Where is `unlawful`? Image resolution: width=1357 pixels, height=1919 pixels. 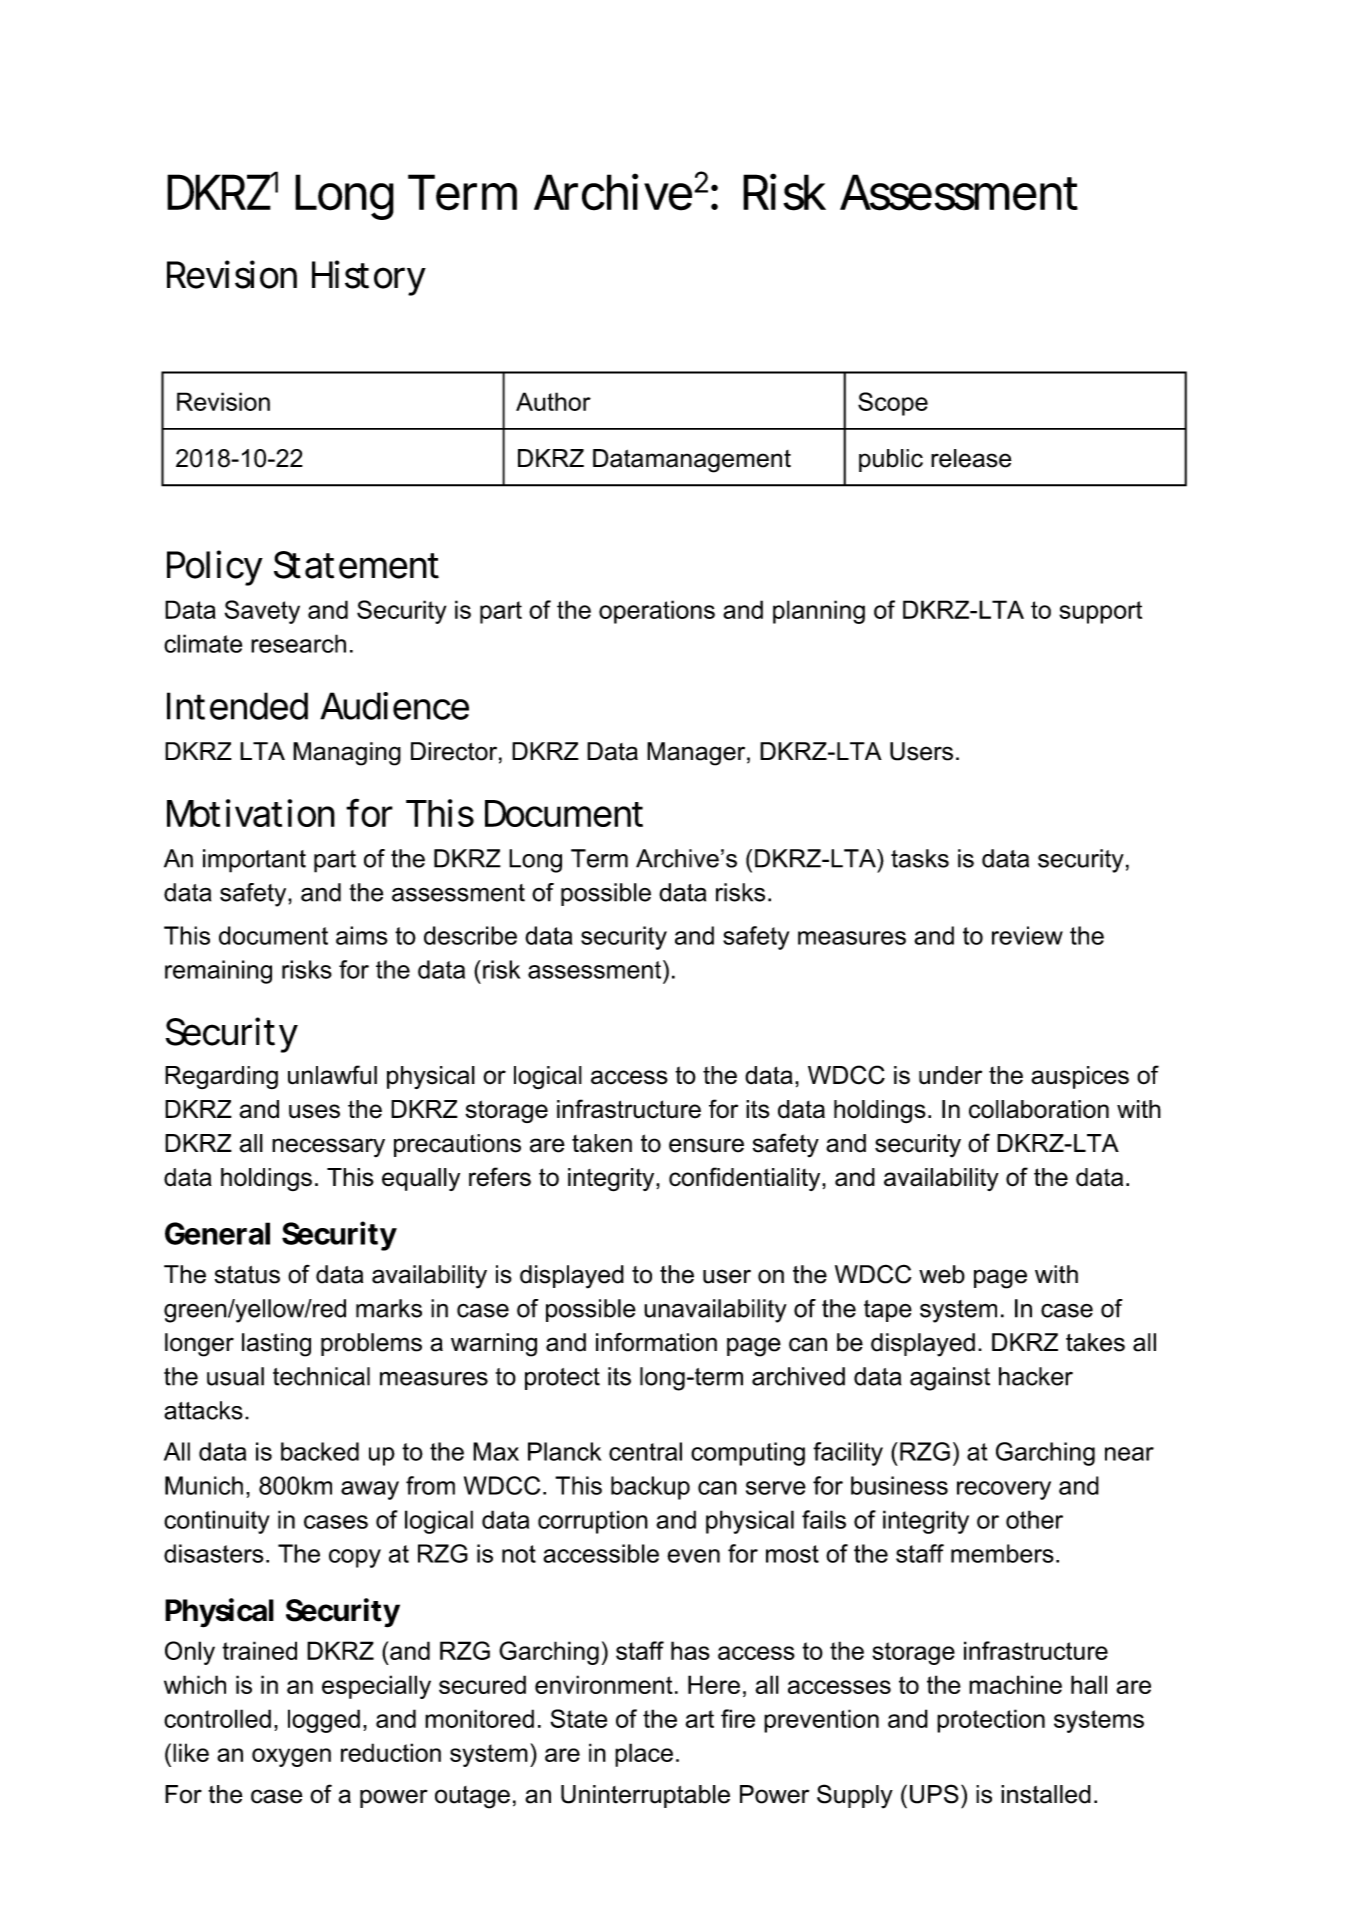
unlawful is located at coordinates (332, 1075).
